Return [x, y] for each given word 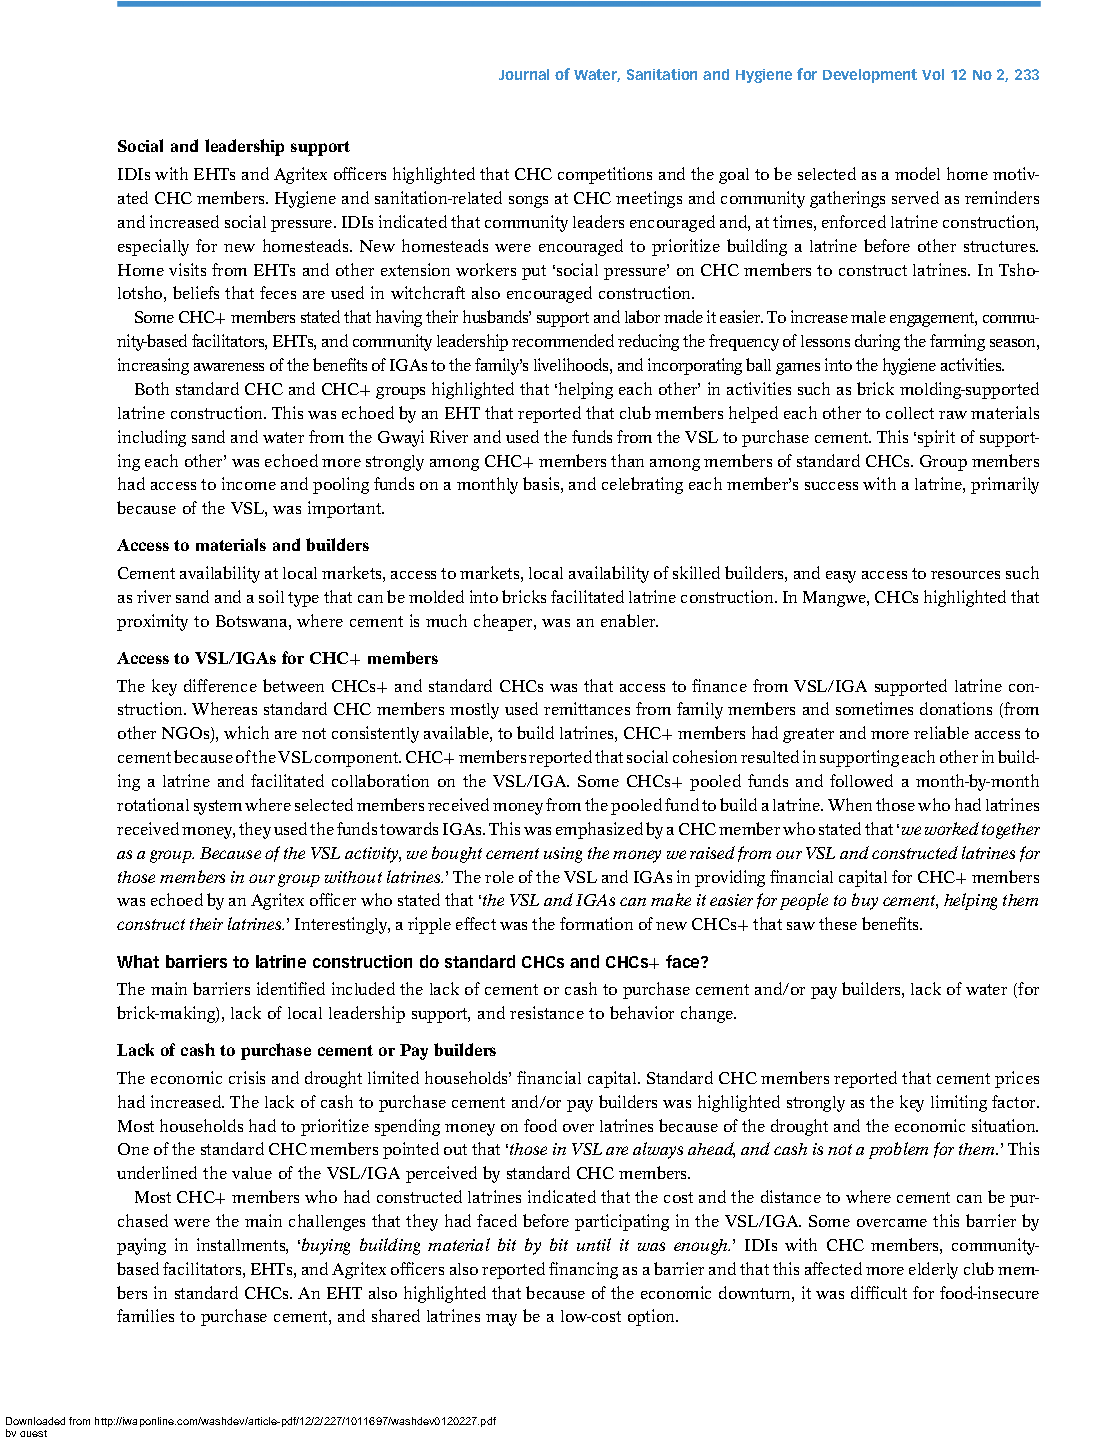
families [145, 1315]
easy [841, 577]
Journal [524, 74]
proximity [152, 622]
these [838, 923]
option [652, 1317]
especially [153, 247]
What [138, 961]
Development [870, 76]
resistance [547, 1012]
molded [436, 596]
